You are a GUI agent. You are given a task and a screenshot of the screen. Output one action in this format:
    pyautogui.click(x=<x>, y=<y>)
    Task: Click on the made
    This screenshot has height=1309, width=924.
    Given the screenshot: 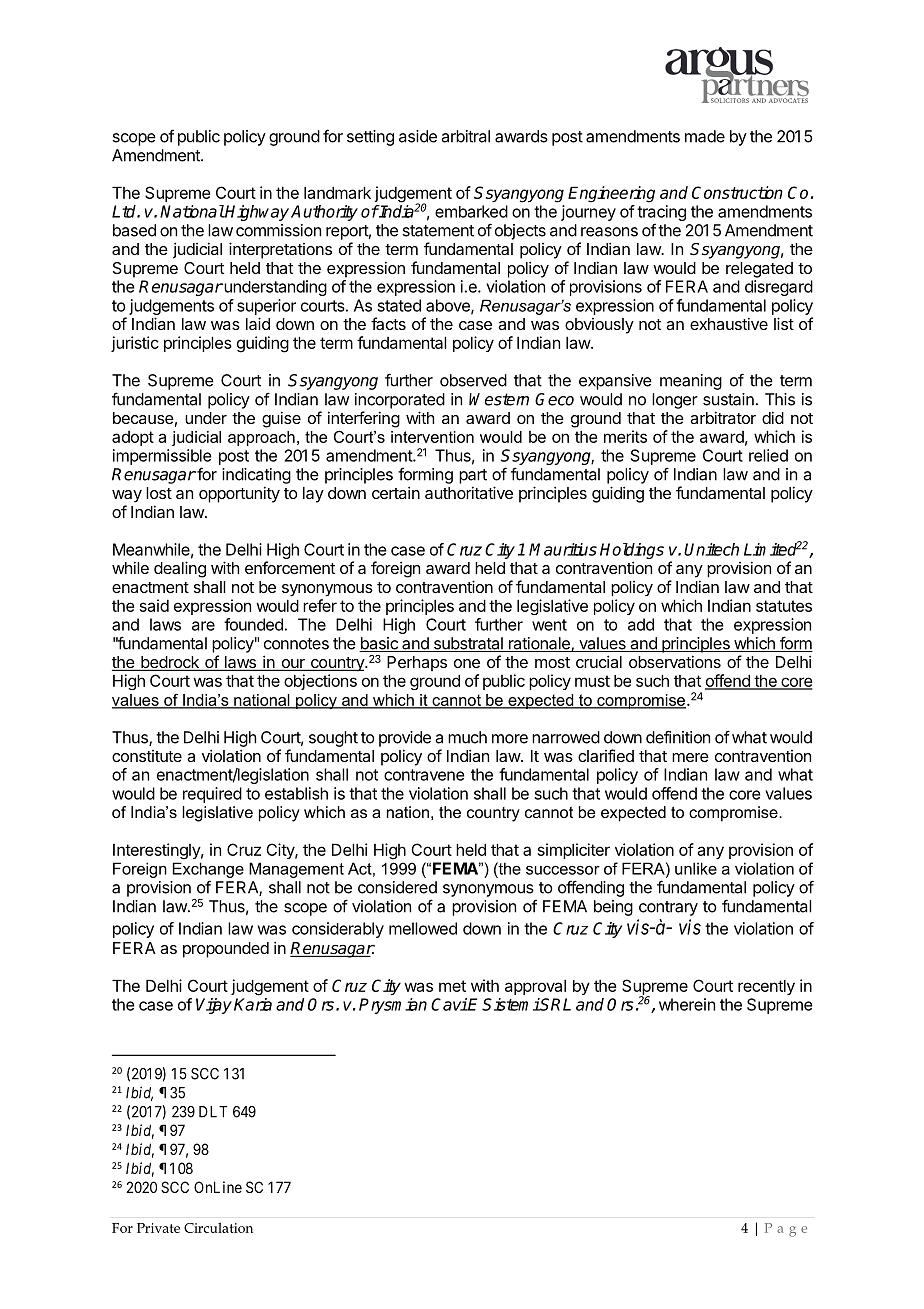 What is the action you would take?
    pyautogui.click(x=705, y=136)
